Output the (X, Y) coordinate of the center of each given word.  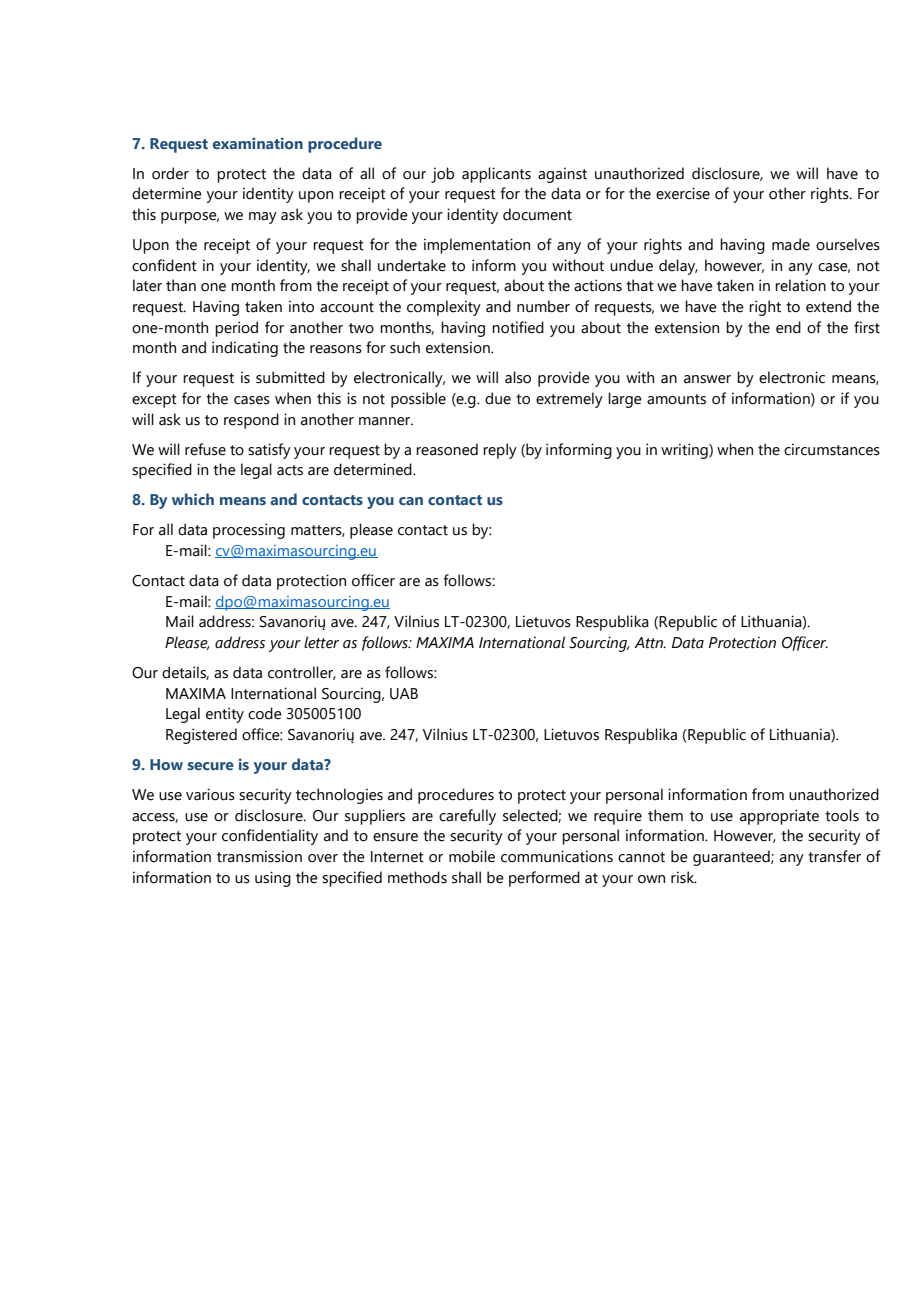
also (518, 377)
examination (258, 143)
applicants (496, 175)
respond (251, 421)
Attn (650, 643)
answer (707, 379)
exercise (683, 193)
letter (321, 642)
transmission (259, 856)
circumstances (832, 449)
